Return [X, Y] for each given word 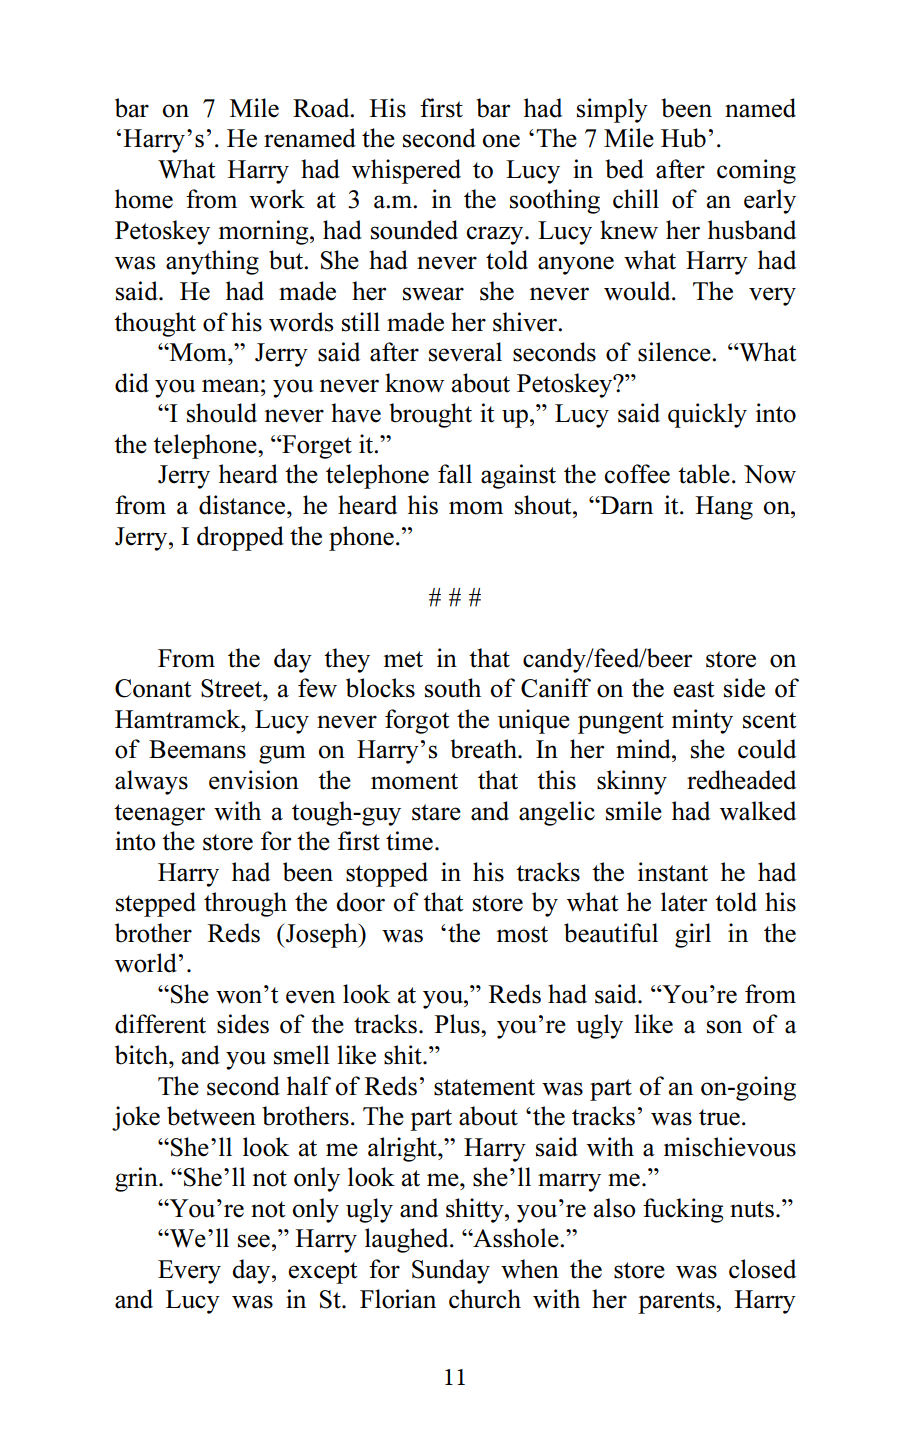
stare [436, 812]
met [403, 659]
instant [673, 872]
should [222, 413]
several [465, 352]
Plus [458, 1024]
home [144, 199]
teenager [159, 815]
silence [675, 352]
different [160, 1024]
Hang [724, 508]
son [724, 1027]
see [254, 1241]
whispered [406, 171]
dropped [240, 538]
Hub [683, 138]
